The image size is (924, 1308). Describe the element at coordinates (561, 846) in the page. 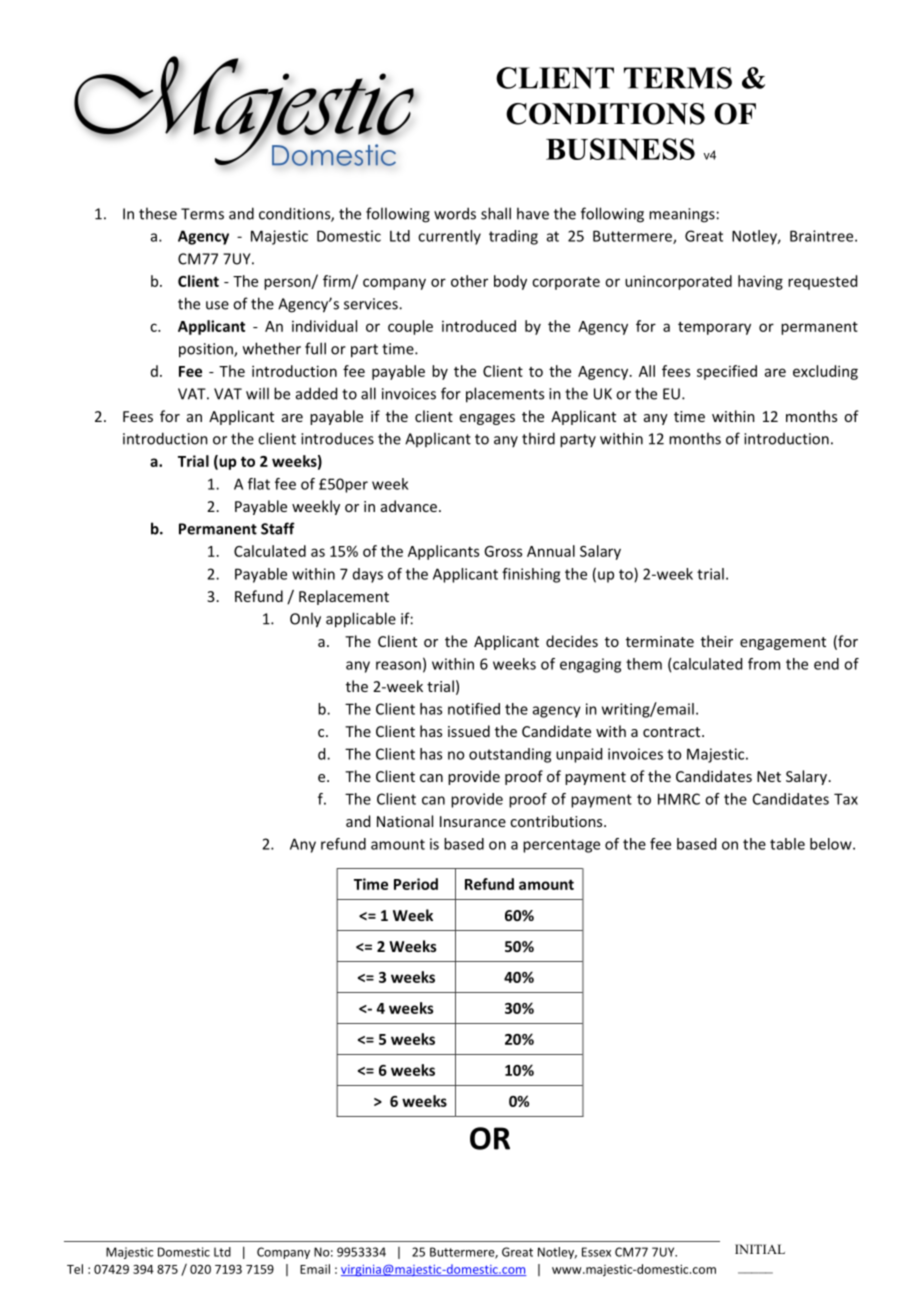

I see `percentage` at that location.
